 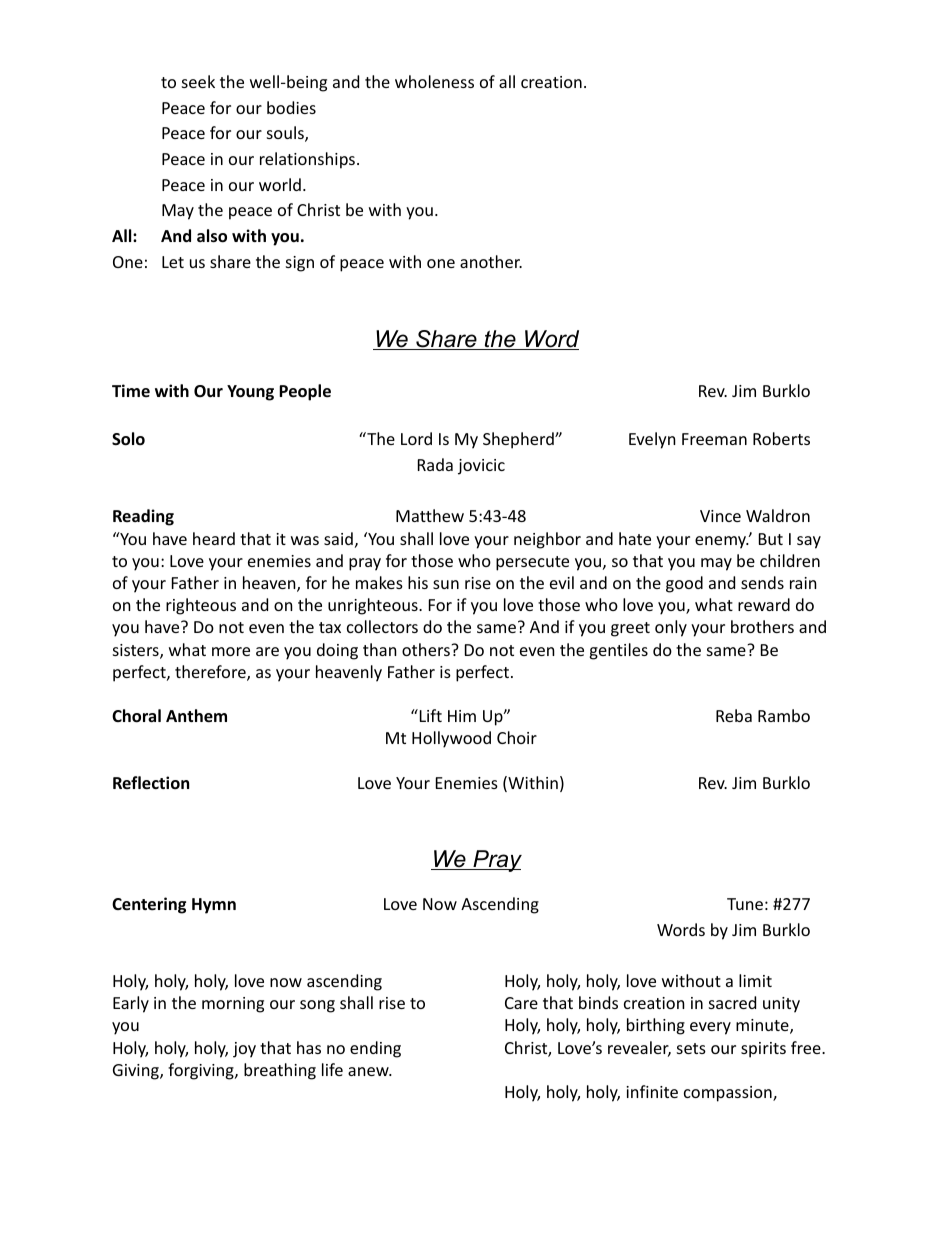 What do you see at coordinates (451, 739) in the document?
I see `Hollywood` at bounding box center [451, 739].
